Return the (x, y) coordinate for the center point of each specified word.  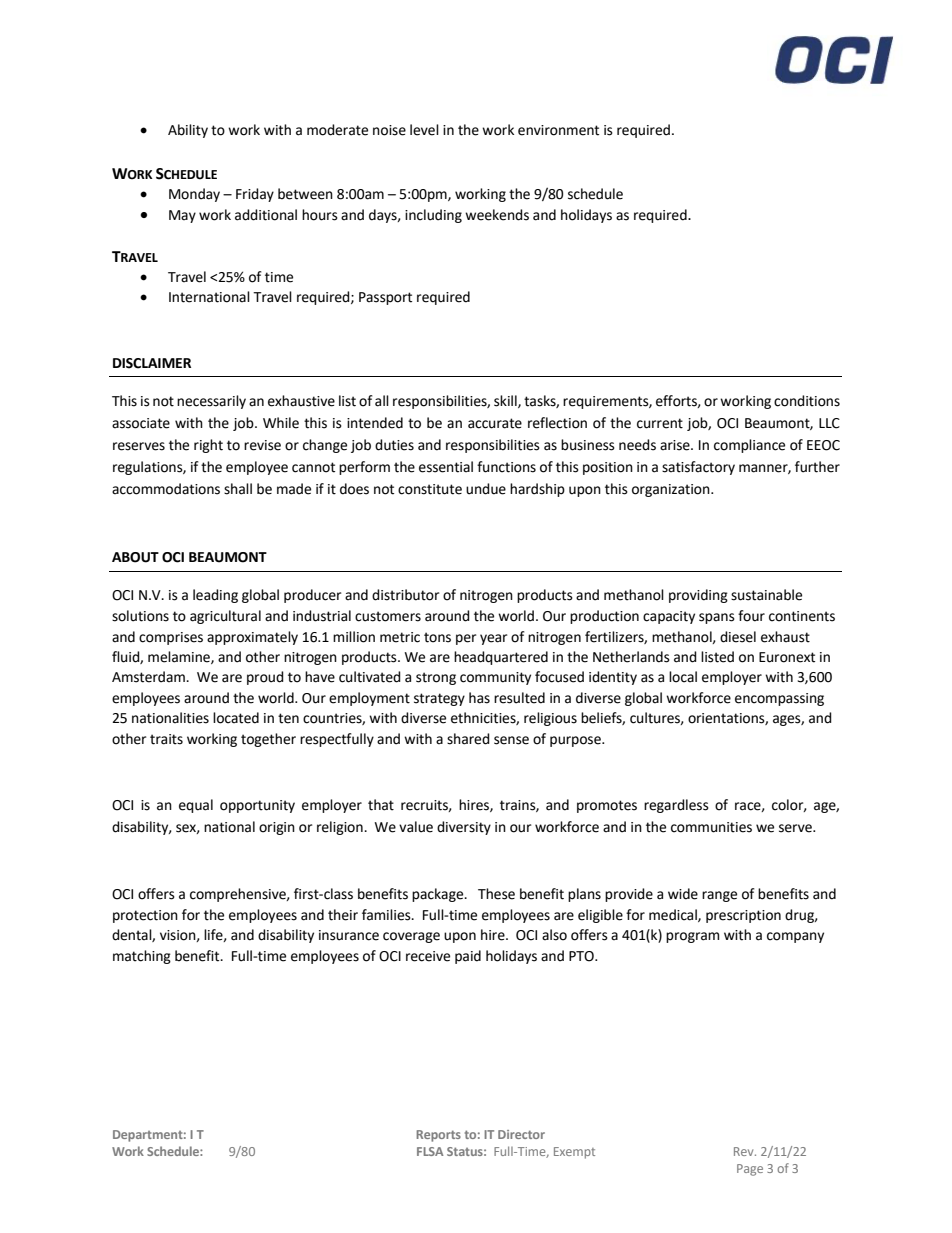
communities (711, 827)
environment (558, 130)
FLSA (430, 1151)
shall (238, 489)
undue (486, 489)
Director (521, 1134)
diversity (464, 828)
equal (196, 806)
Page (750, 1170)
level (424, 130)
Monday (194, 195)
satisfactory (698, 468)
